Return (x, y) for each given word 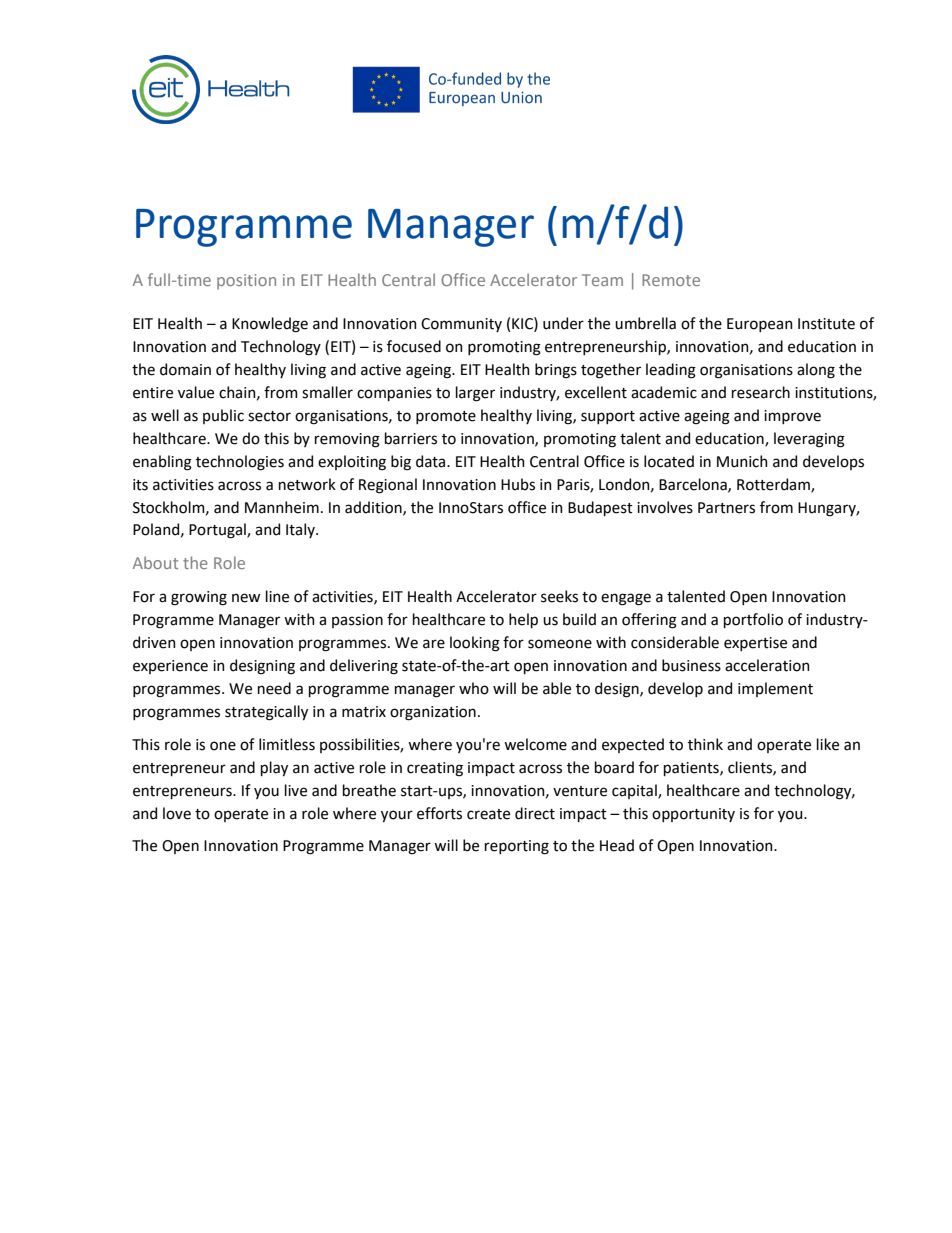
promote (446, 417)
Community (461, 325)
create (488, 814)
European (760, 325)
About (155, 562)
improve (792, 417)
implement (775, 689)
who (474, 688)
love (177, 813)
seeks (559, 596)
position (246, 282)
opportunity (693, 815)
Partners (726, 508)
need (274, 688)
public (223, 416)
